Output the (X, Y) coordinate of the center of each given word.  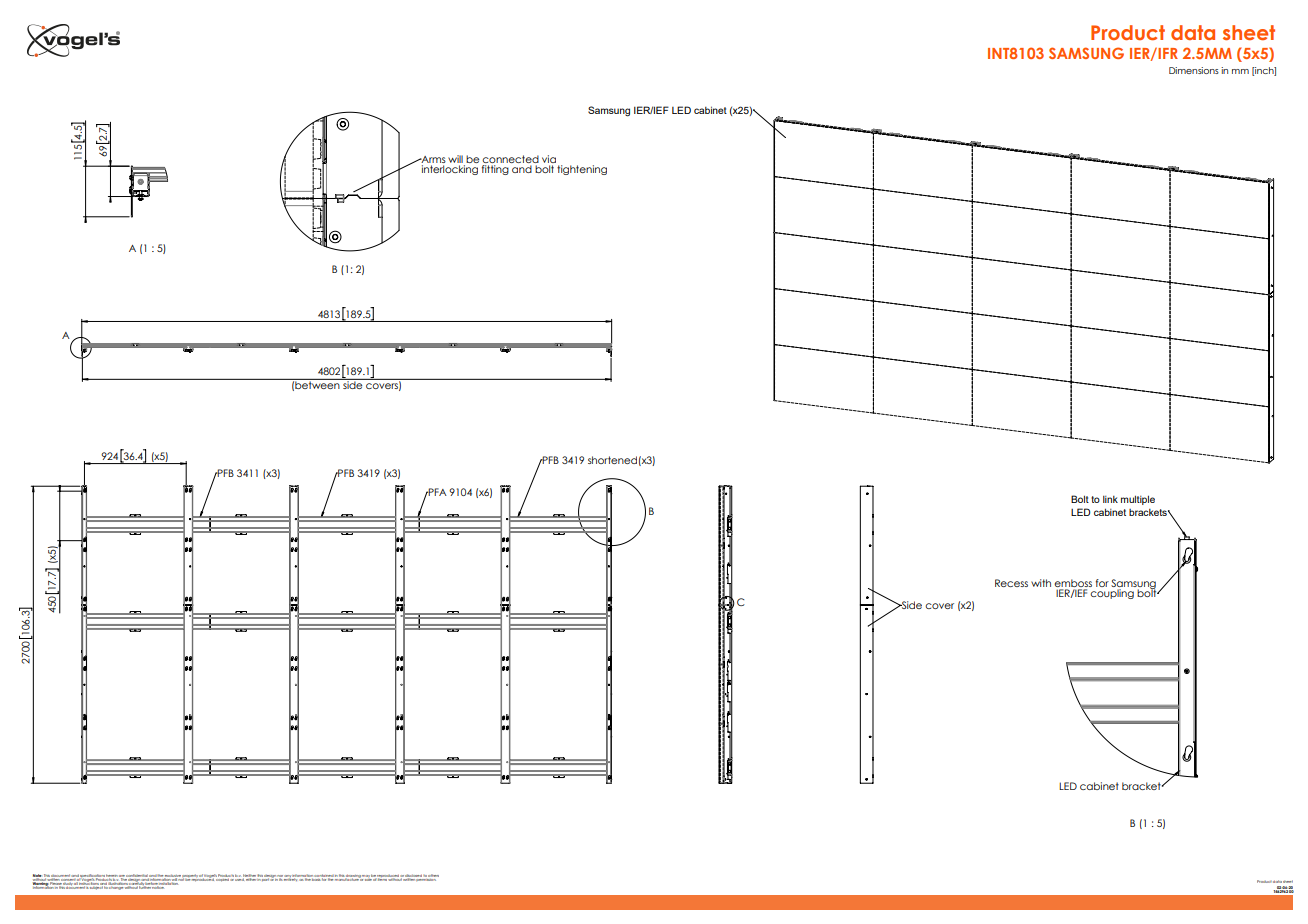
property (190, 877)
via (549, 159)
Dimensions (1194, 70)
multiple (1138, 500)
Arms (432, 159)
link (1110, 499)
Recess (1011, 583)
